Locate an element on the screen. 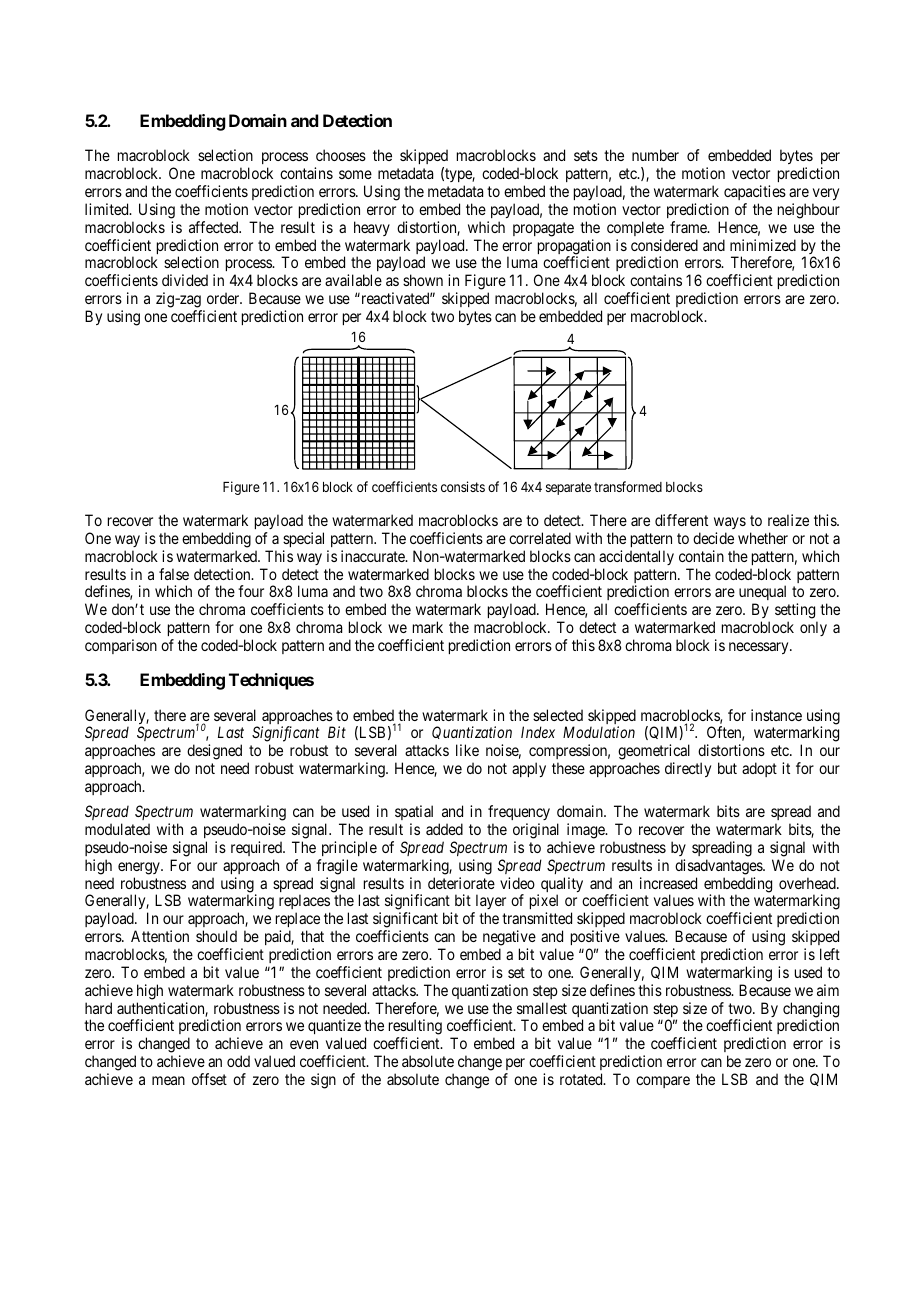 This screenshot has height=1308, width=924. affected is located at coordinates (215, 227).
